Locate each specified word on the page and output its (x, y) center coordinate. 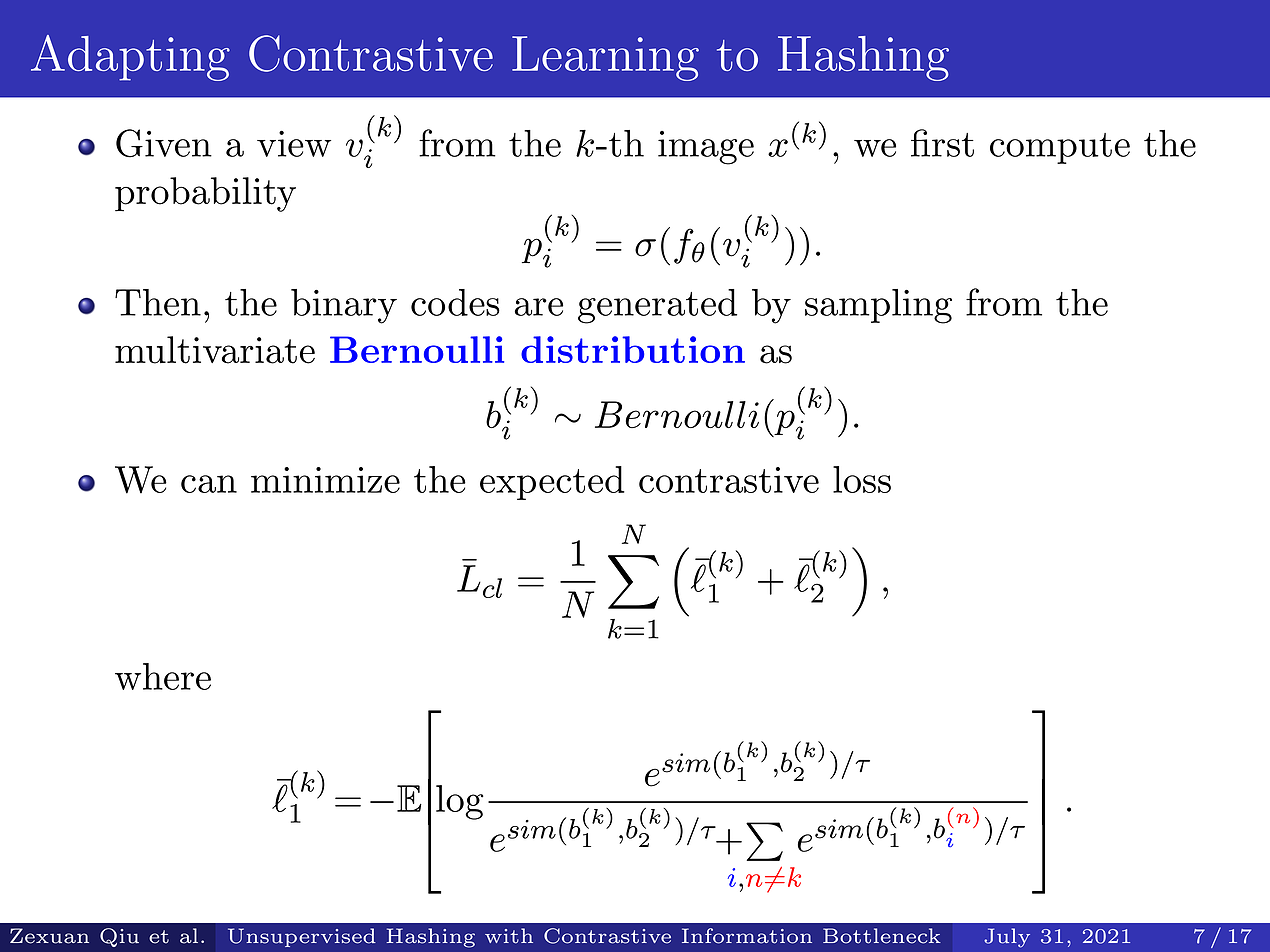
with (509, 936)
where (163, 676)
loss (862, 479)
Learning (605, 58)
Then (158, 302)
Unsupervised (302, 937)
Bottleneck (882, 936)
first (942, 143)
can (209, 484)
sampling (878, 306)
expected (552, 483)
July (1007, 938)
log (460, 802)
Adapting (130, 58)
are (539, 307)
